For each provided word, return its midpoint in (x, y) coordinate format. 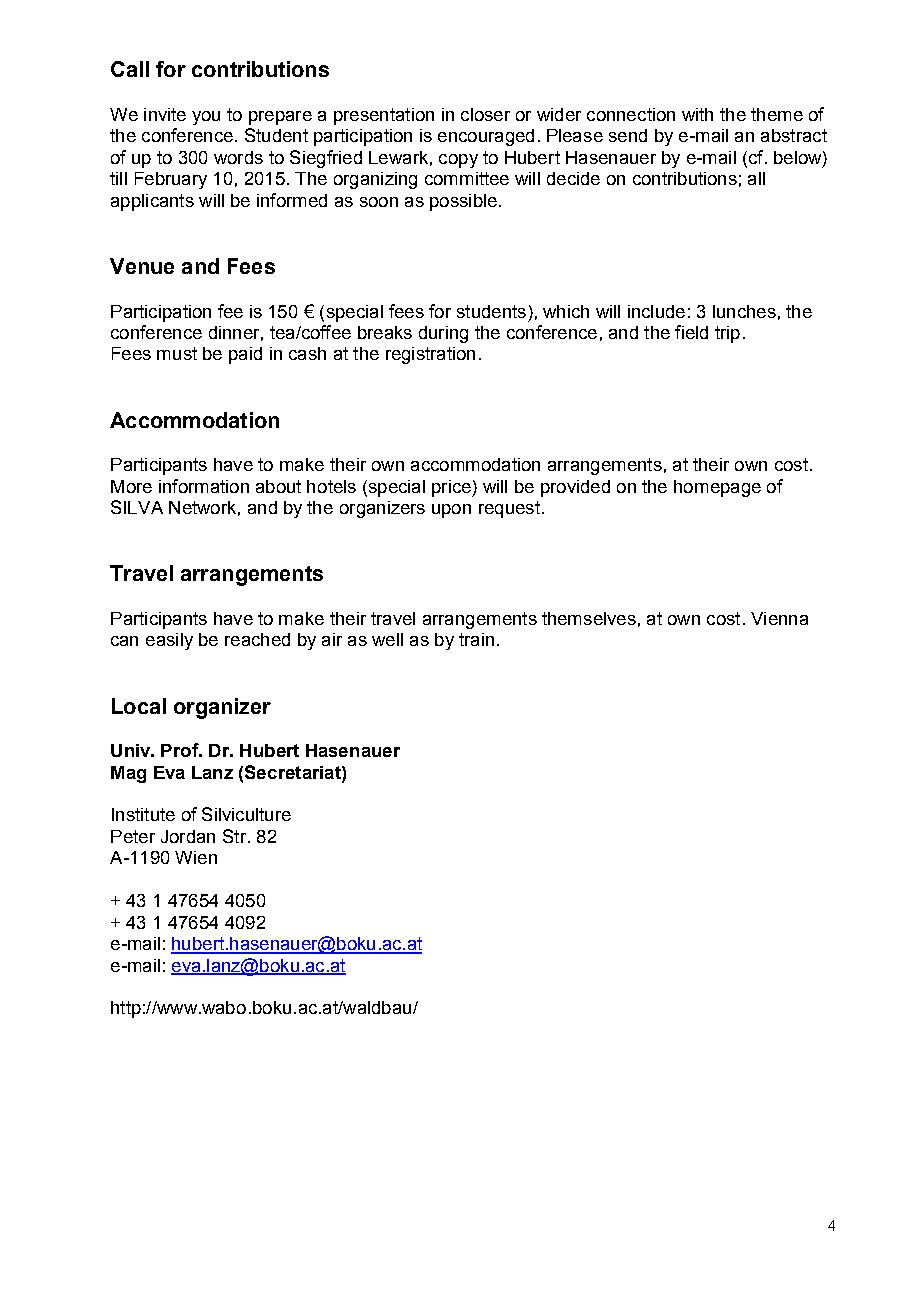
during (443, 334)
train (476, 639)
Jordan (188, 836)
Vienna (779, 618)
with (697, 114)
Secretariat (294, 772)
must (177, 353)
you (206, 118)
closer (485, 114)
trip (727, 334)
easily (169, 641)
